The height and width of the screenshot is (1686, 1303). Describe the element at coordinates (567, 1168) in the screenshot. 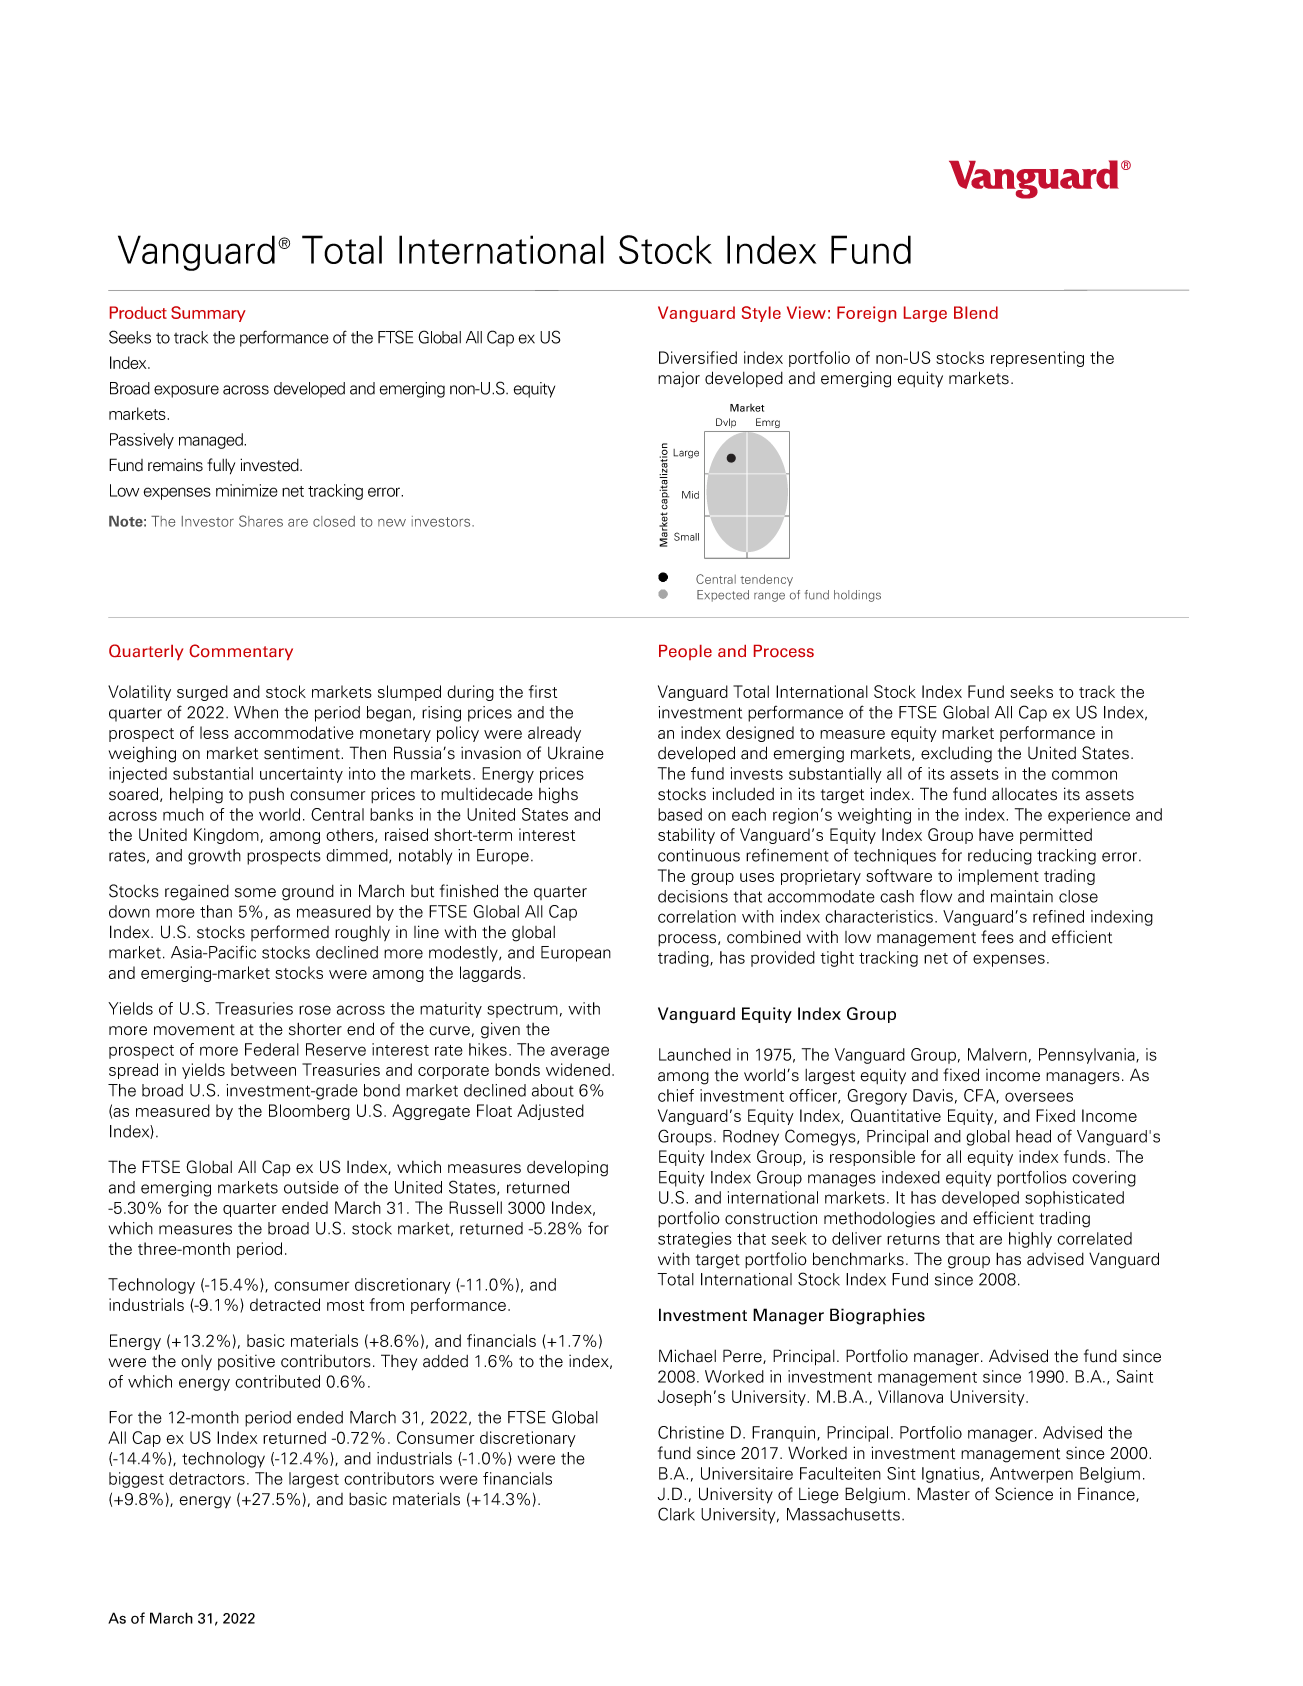

I see `developing` at that location.
